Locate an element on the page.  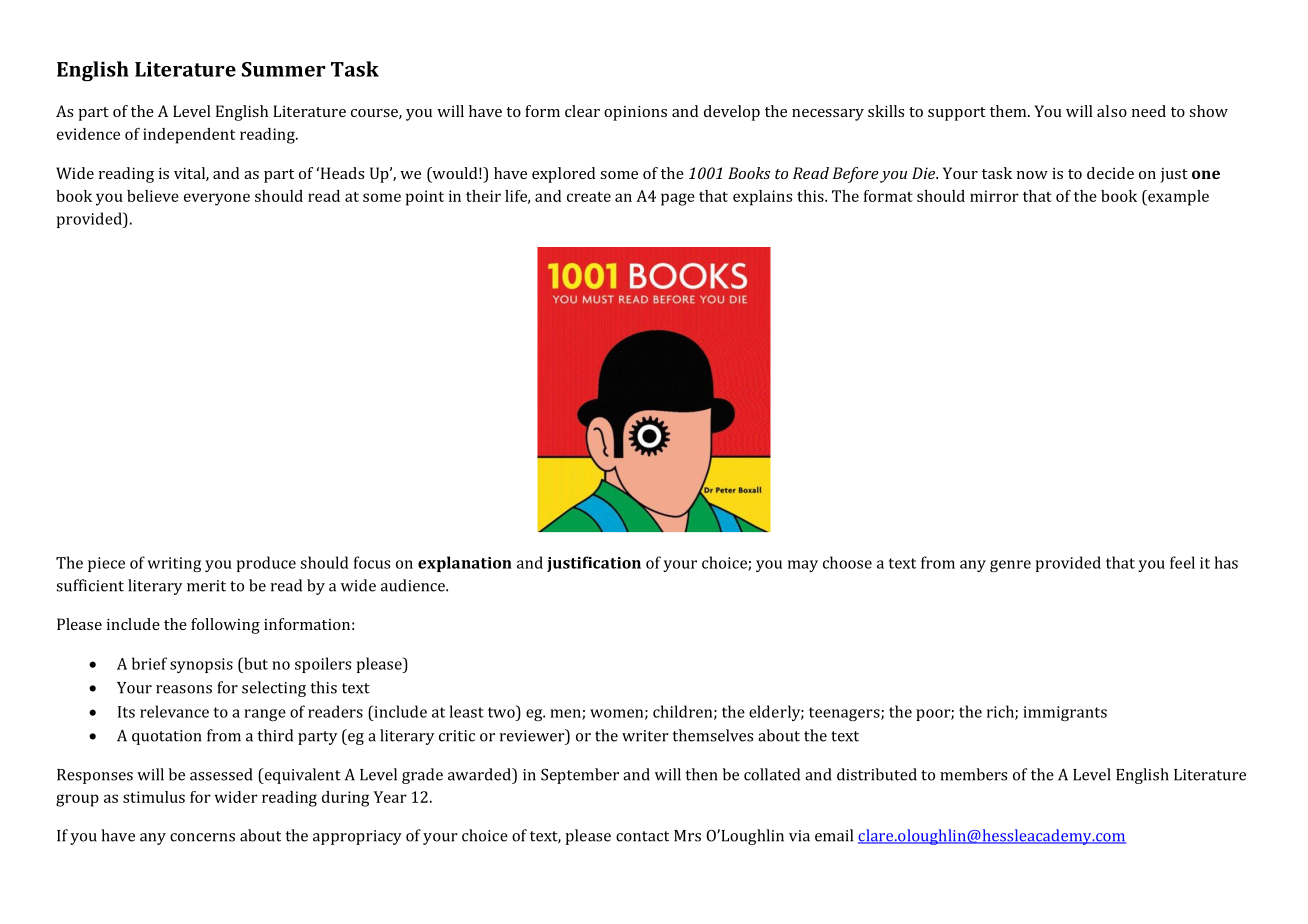
contact is located at coordinates (642, 836).
